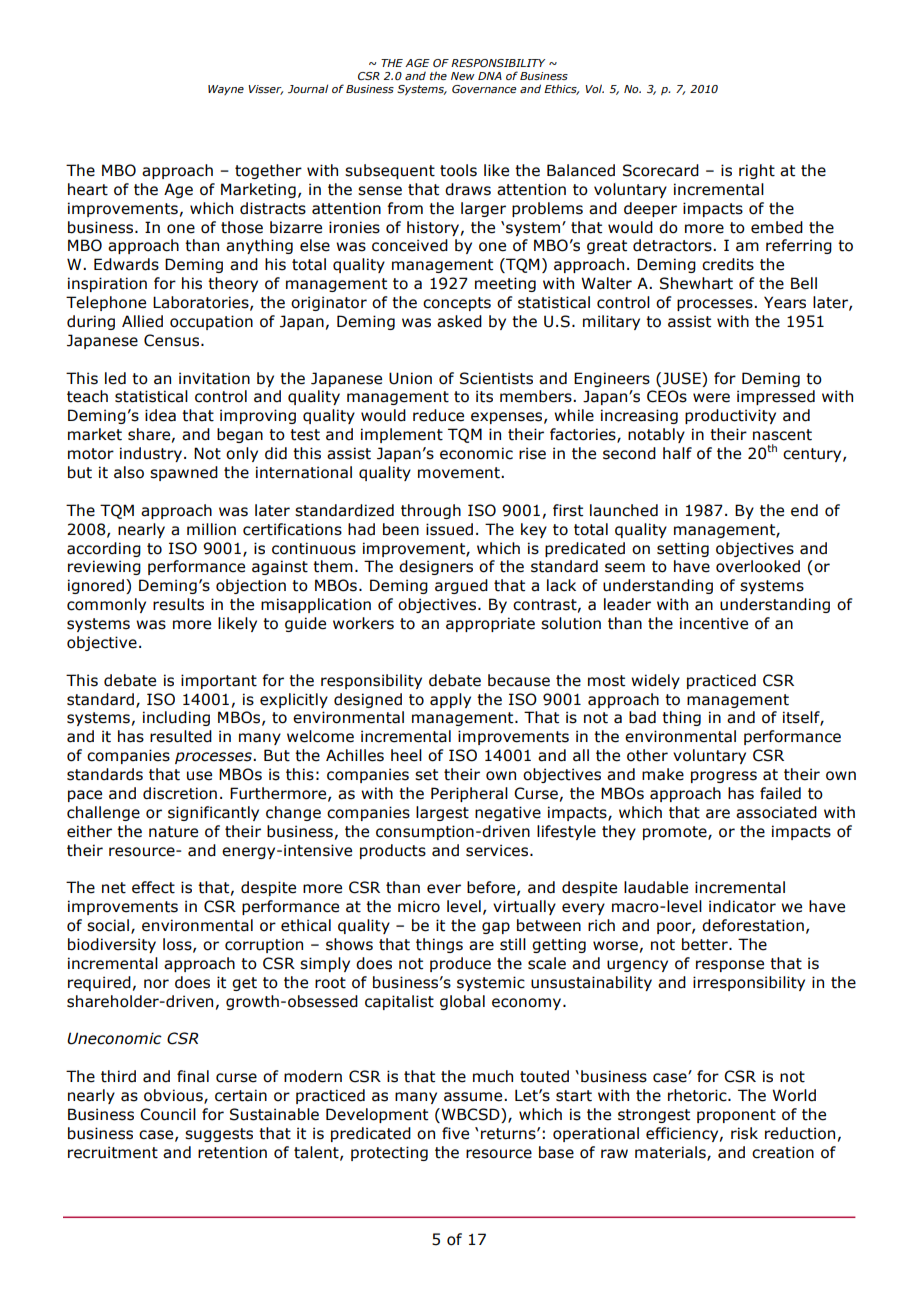 This page has width=924, height=1308. Describe the element at coordinates (226, 90) in the page. I see `Wayne` at that location.
